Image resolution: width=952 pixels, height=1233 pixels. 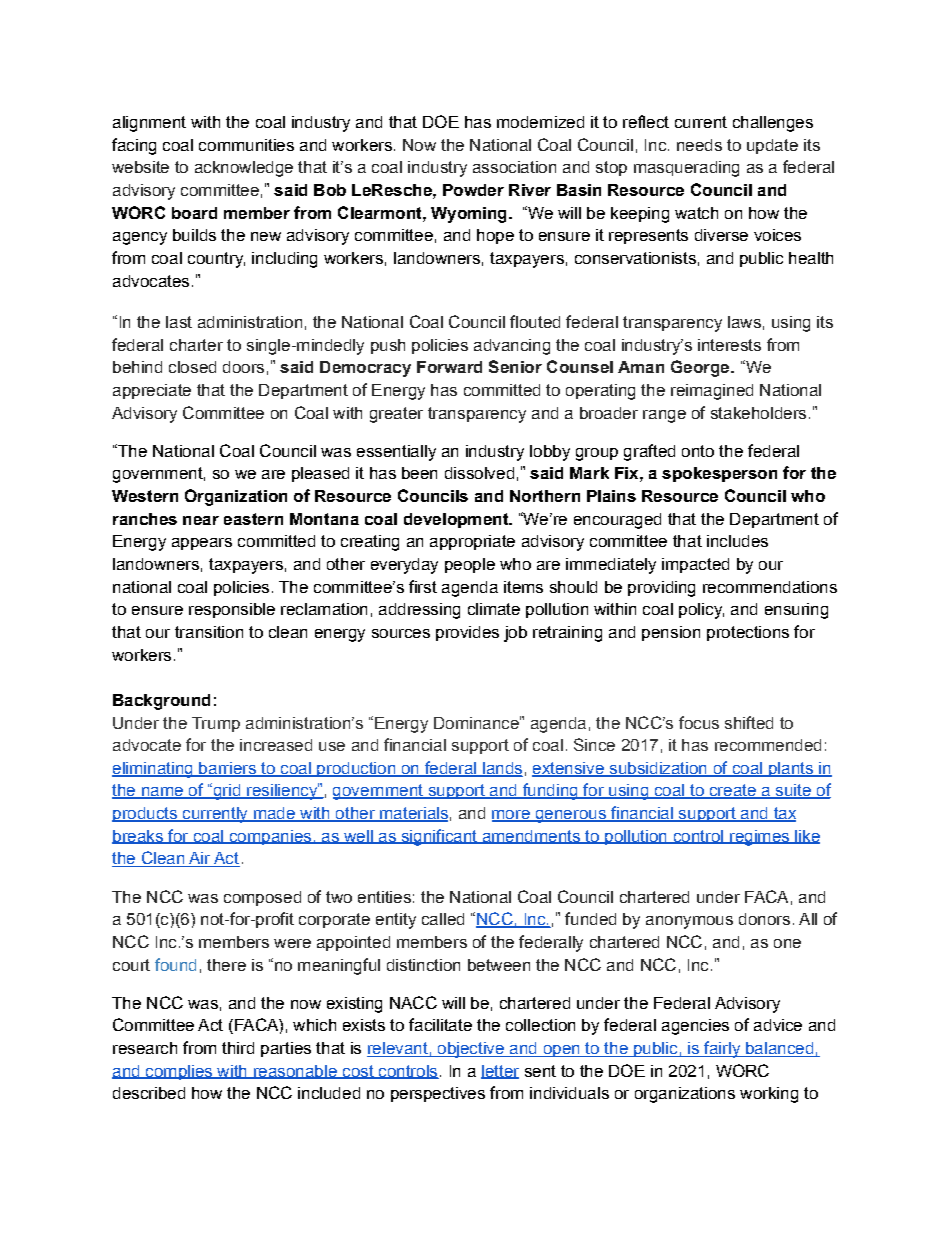 What do you see at coordinates (232, 610) in the page?
I see `responsible` at bounding box center [232, 610].
